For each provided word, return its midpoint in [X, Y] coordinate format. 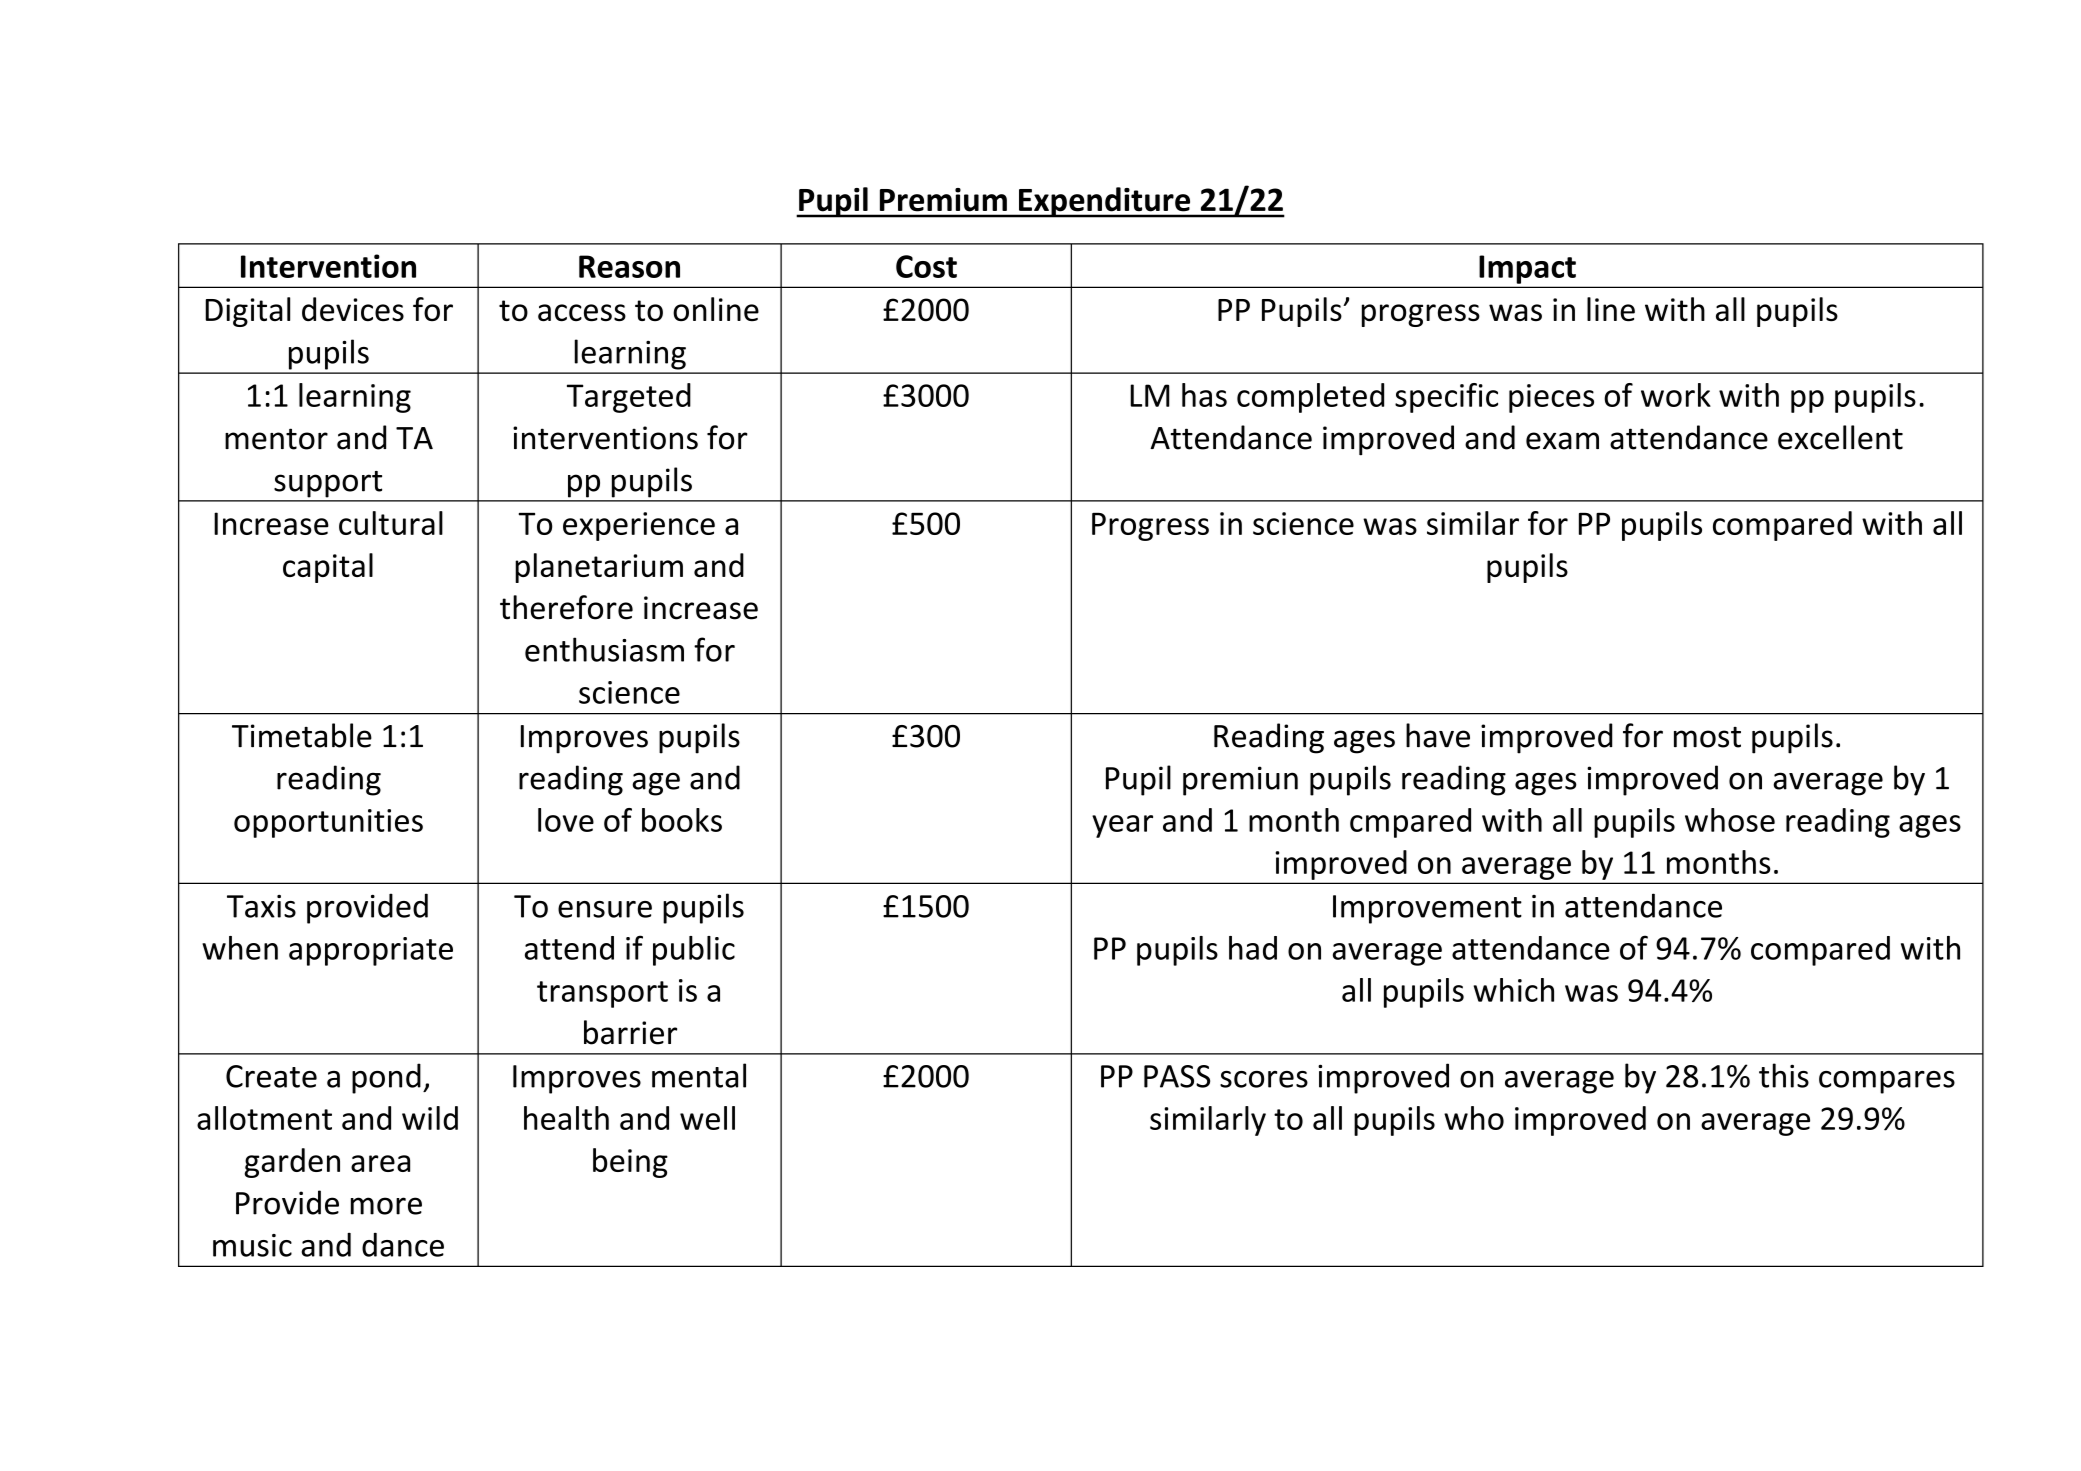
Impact [1527, 269]
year [1122, 826]
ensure [605, 909]
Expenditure [1105, 202]
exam [1562, 441]
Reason [629, 266]
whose [1730, 820]
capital [328, 568]
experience [639, 526]
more [386, 1206]
